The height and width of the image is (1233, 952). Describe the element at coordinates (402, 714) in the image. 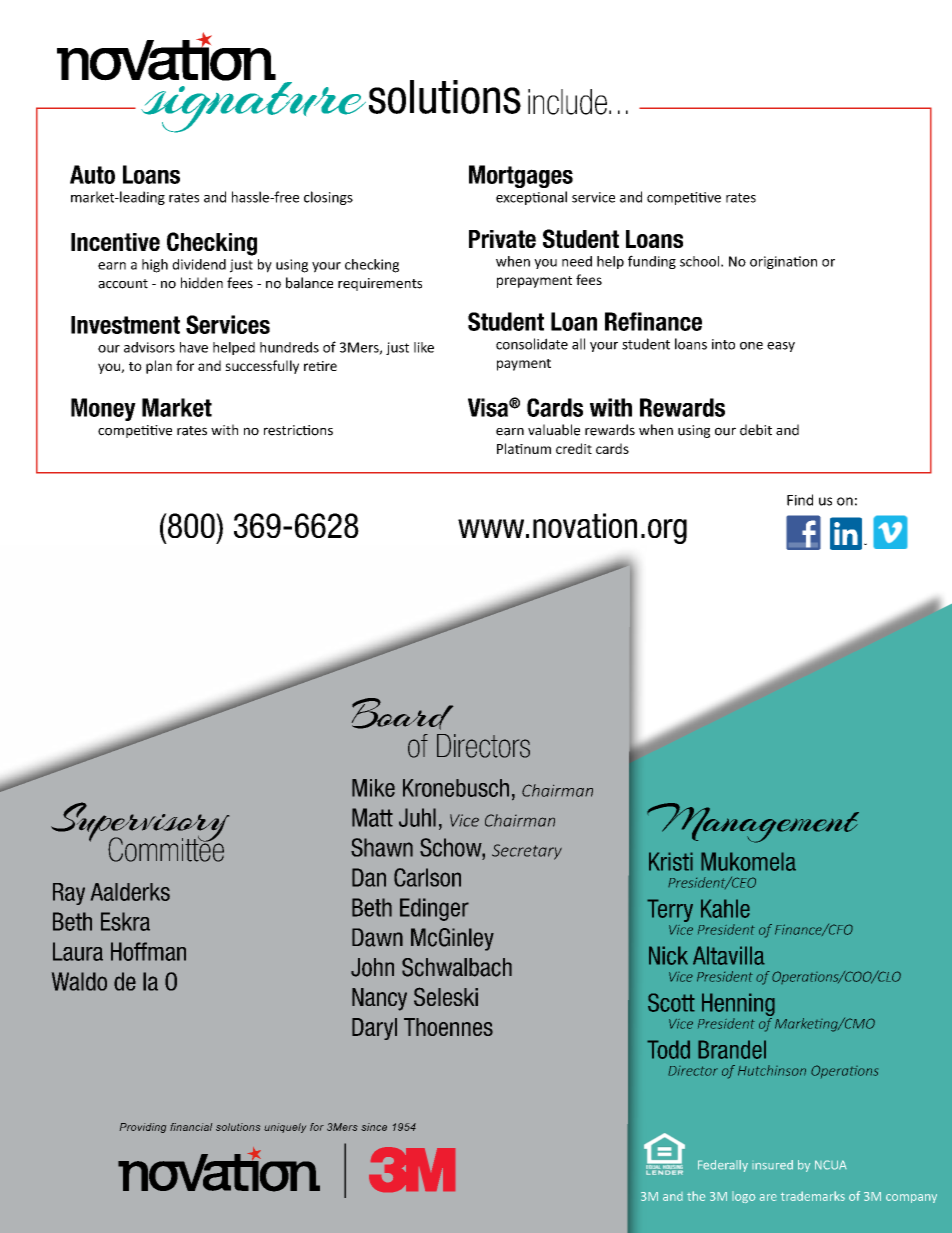

I see `Board` at that location.
